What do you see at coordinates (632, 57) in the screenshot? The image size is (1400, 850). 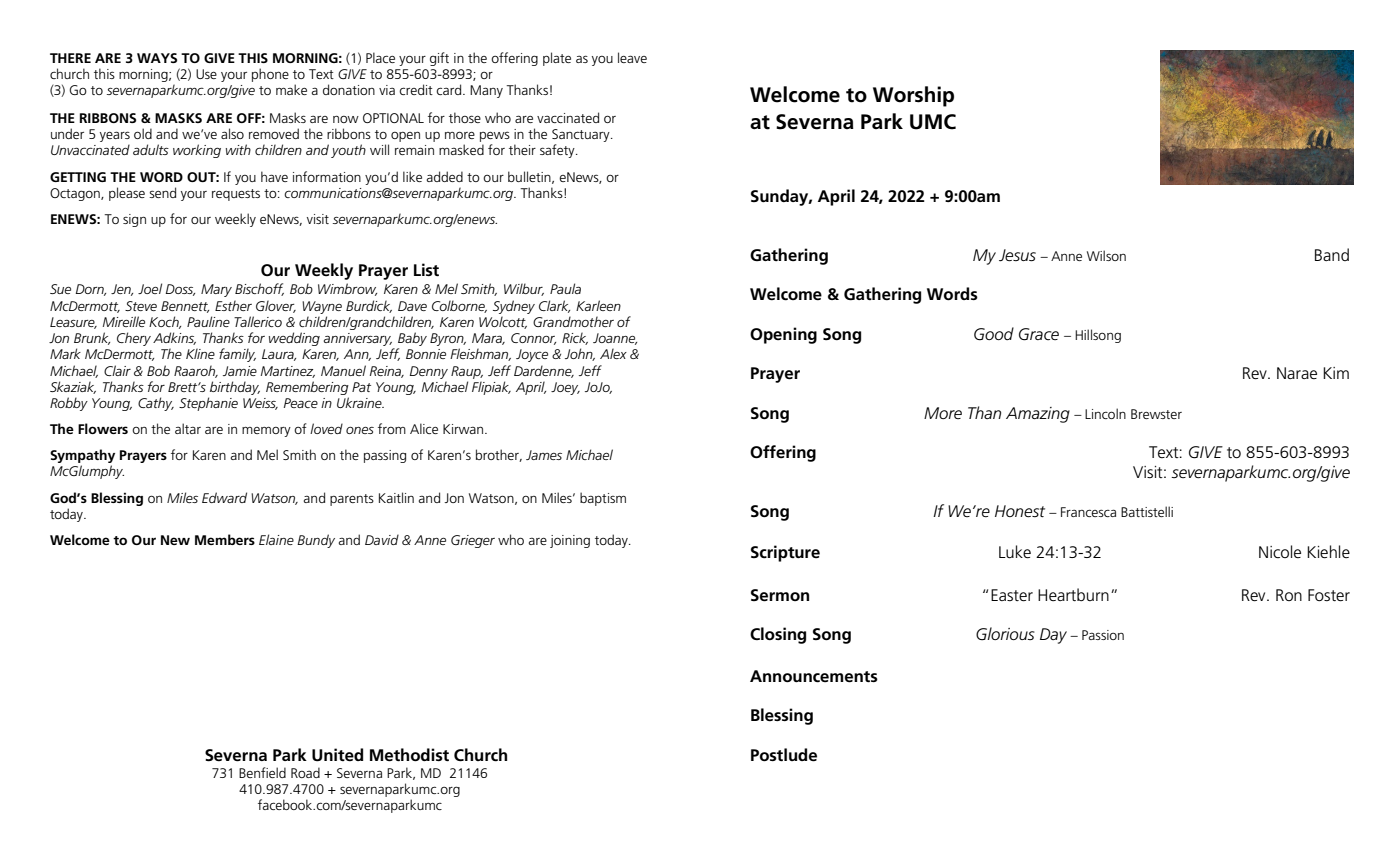 I see `leave` at bounding box center [632, 57].
